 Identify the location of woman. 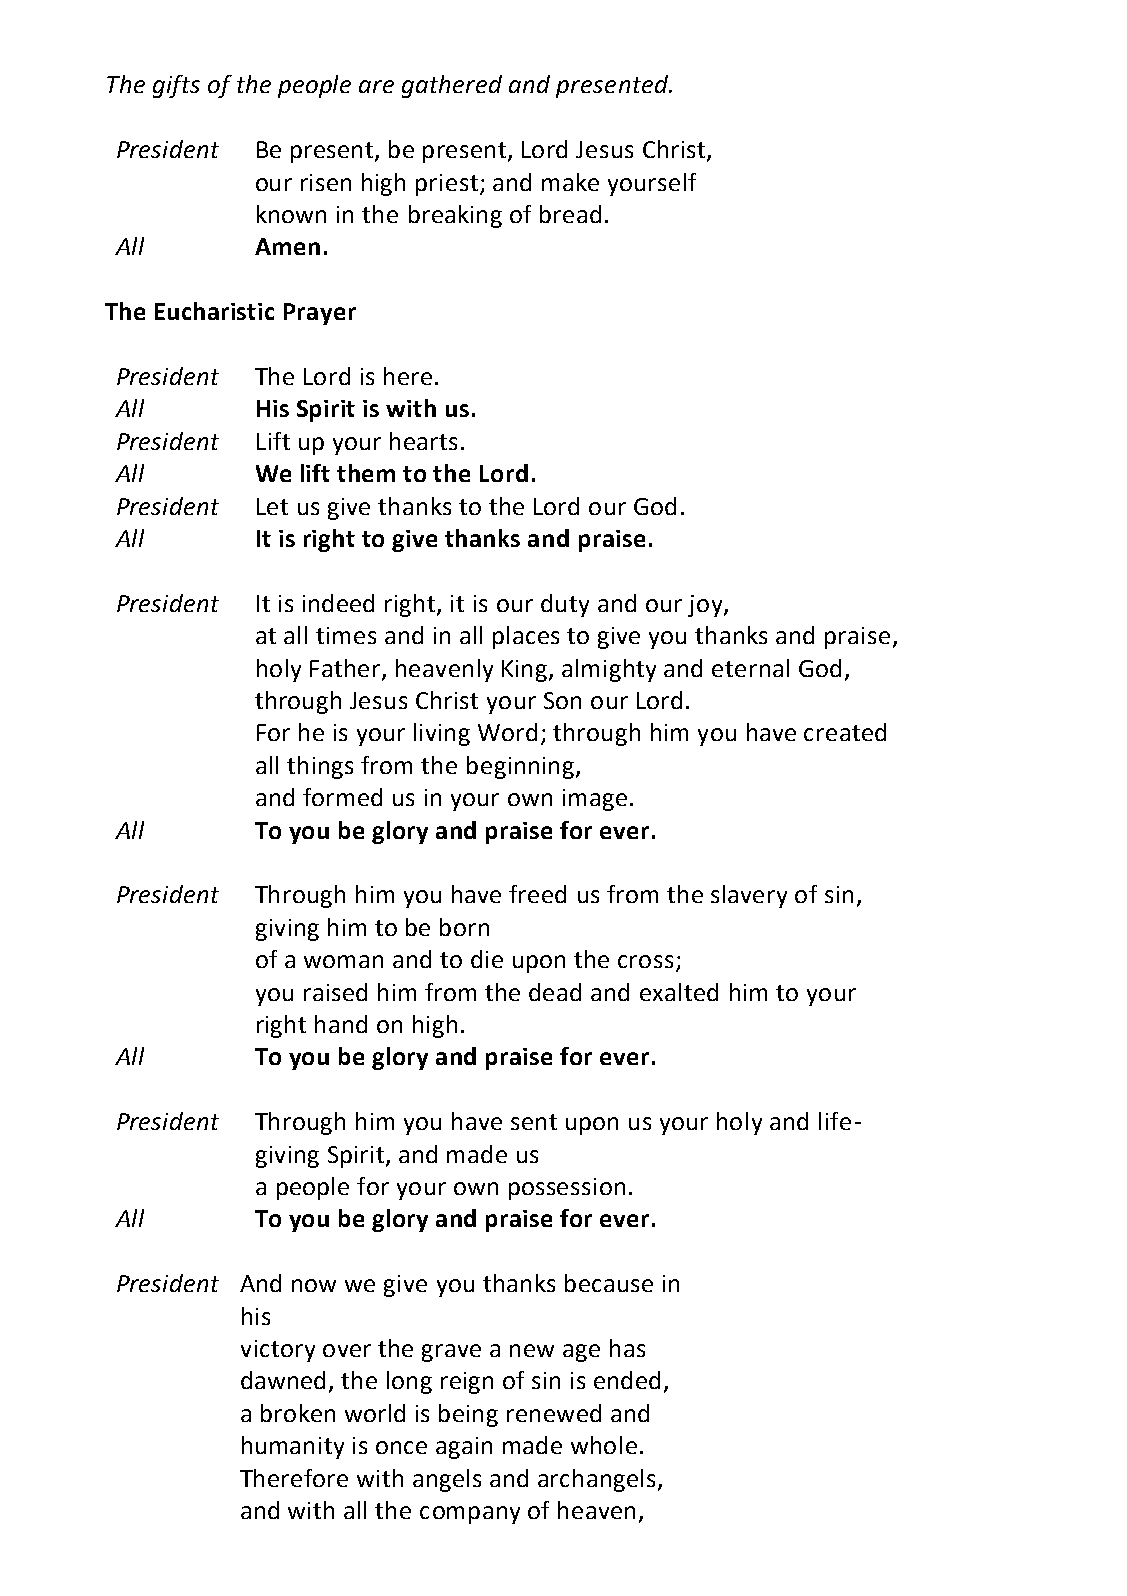
(343, 961).
